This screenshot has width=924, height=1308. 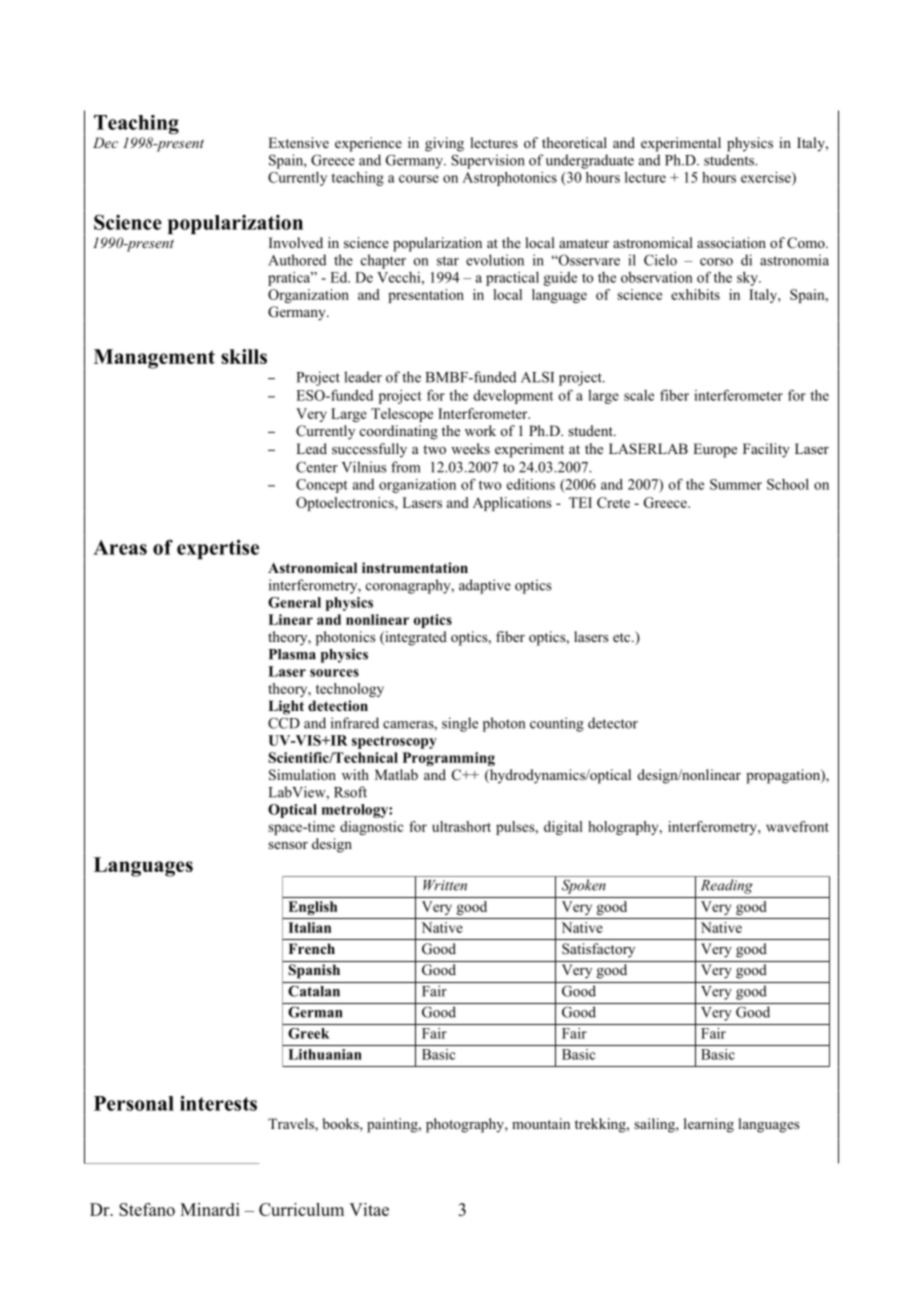 What do you see at coordinates (147, 1209) in the screenshot?
I see `Stefano` at bounding box center [147, 1209].
